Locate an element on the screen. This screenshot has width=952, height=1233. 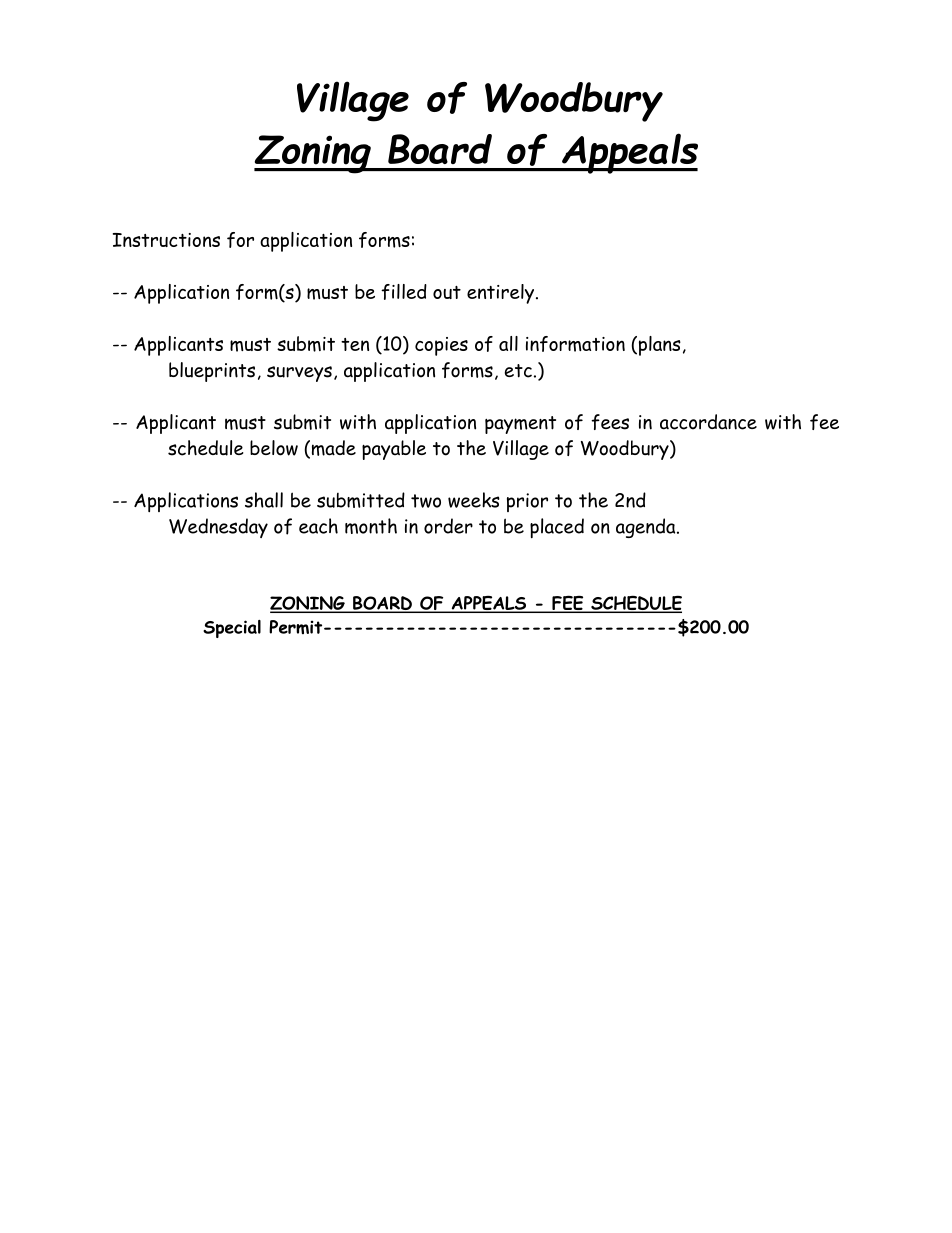
out is located at coordinates (447, 292).
